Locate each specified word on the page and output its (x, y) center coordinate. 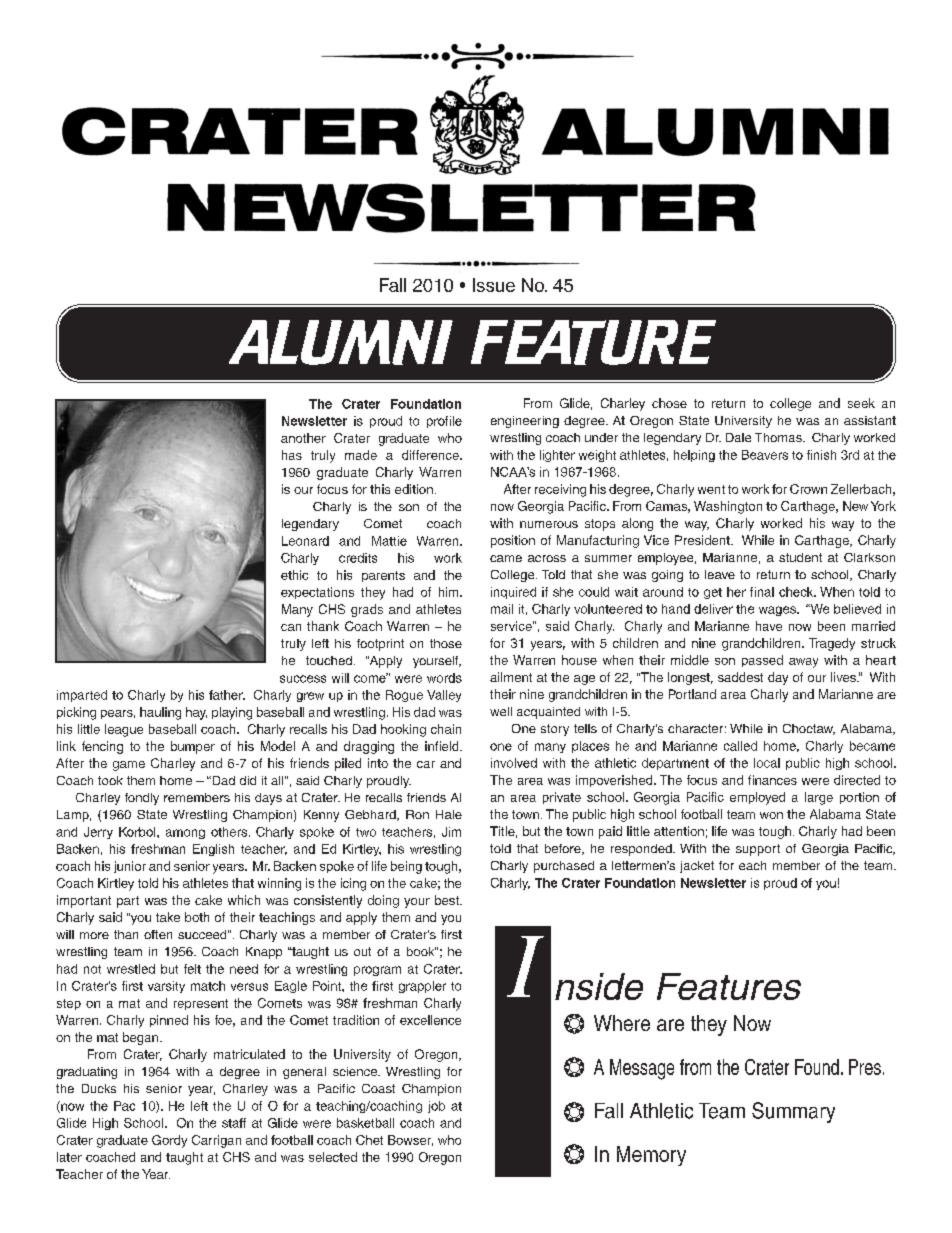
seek (861, 403)
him (450, 592)
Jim (451, 832)
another (303, 438)
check (797, 592)
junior (130, 867)
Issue (494, 285)
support (758, 850)
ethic (294, 575)
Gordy (169, 1141)
